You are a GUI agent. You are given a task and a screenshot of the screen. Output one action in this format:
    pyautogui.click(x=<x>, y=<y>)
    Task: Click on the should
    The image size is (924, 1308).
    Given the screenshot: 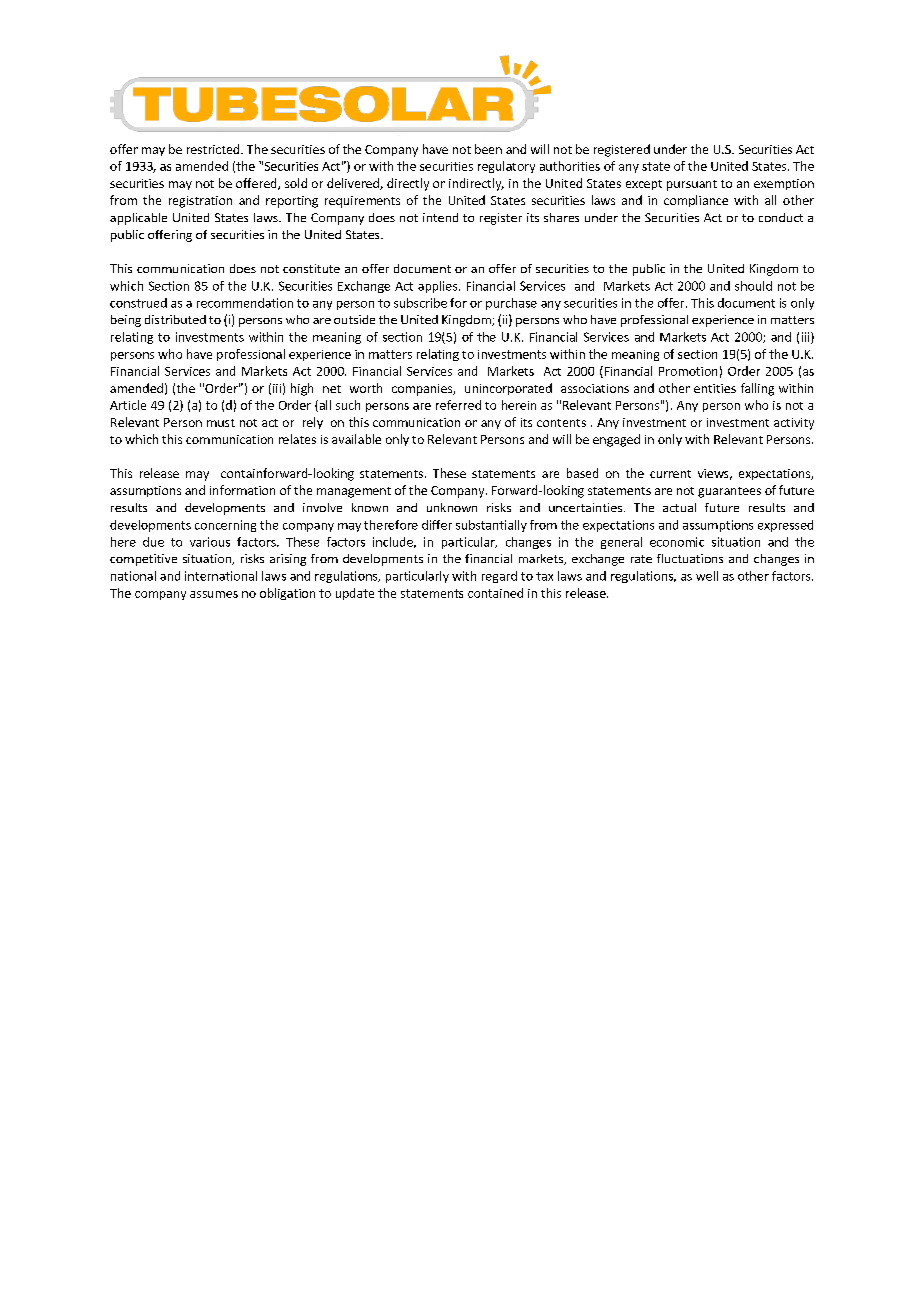 What is the action you would take?
    pyautogui.click(x=753, y=286)
